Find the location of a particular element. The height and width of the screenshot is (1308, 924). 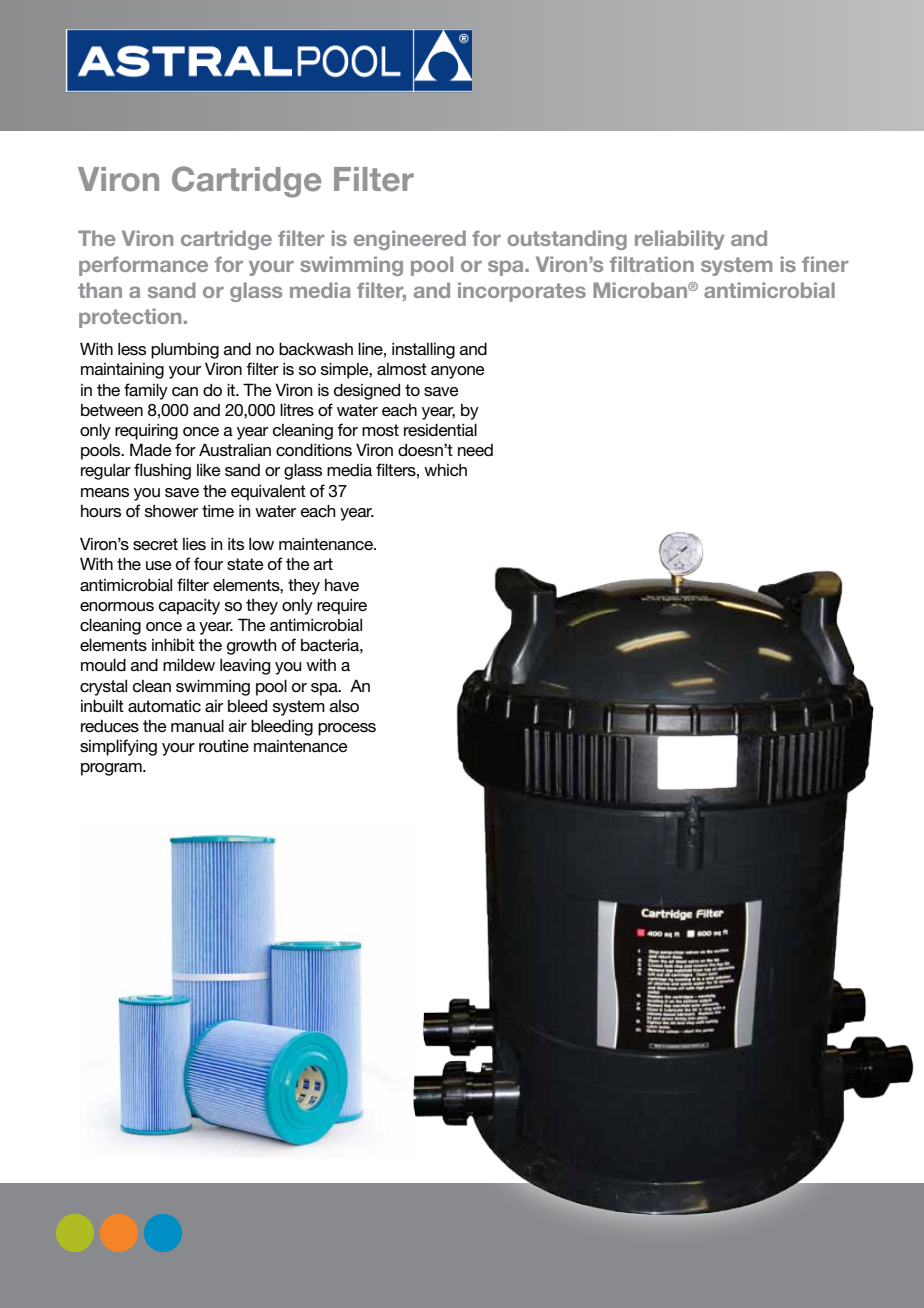

performance is located at coordinates (143, 266).
